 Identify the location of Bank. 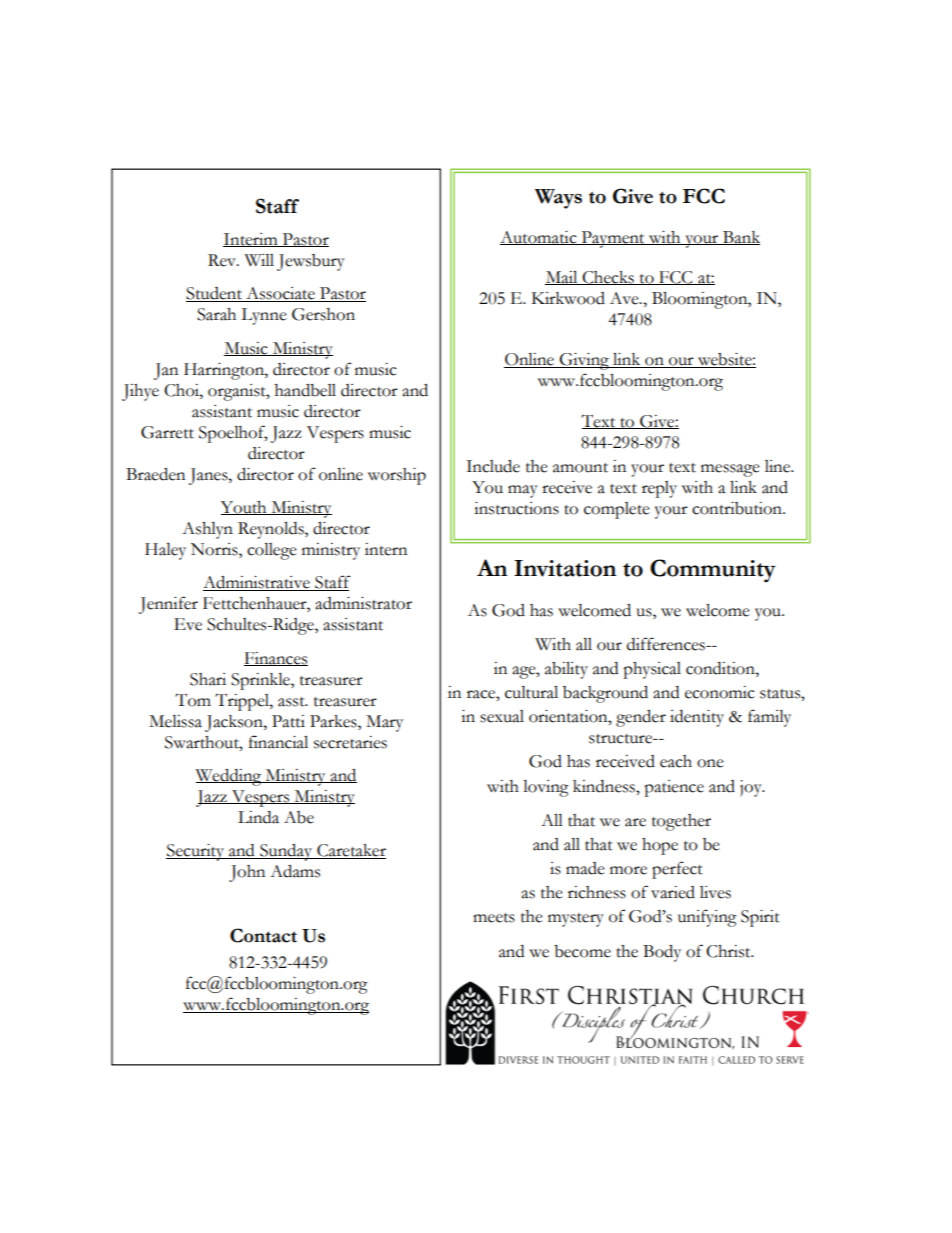
(740, 238).
